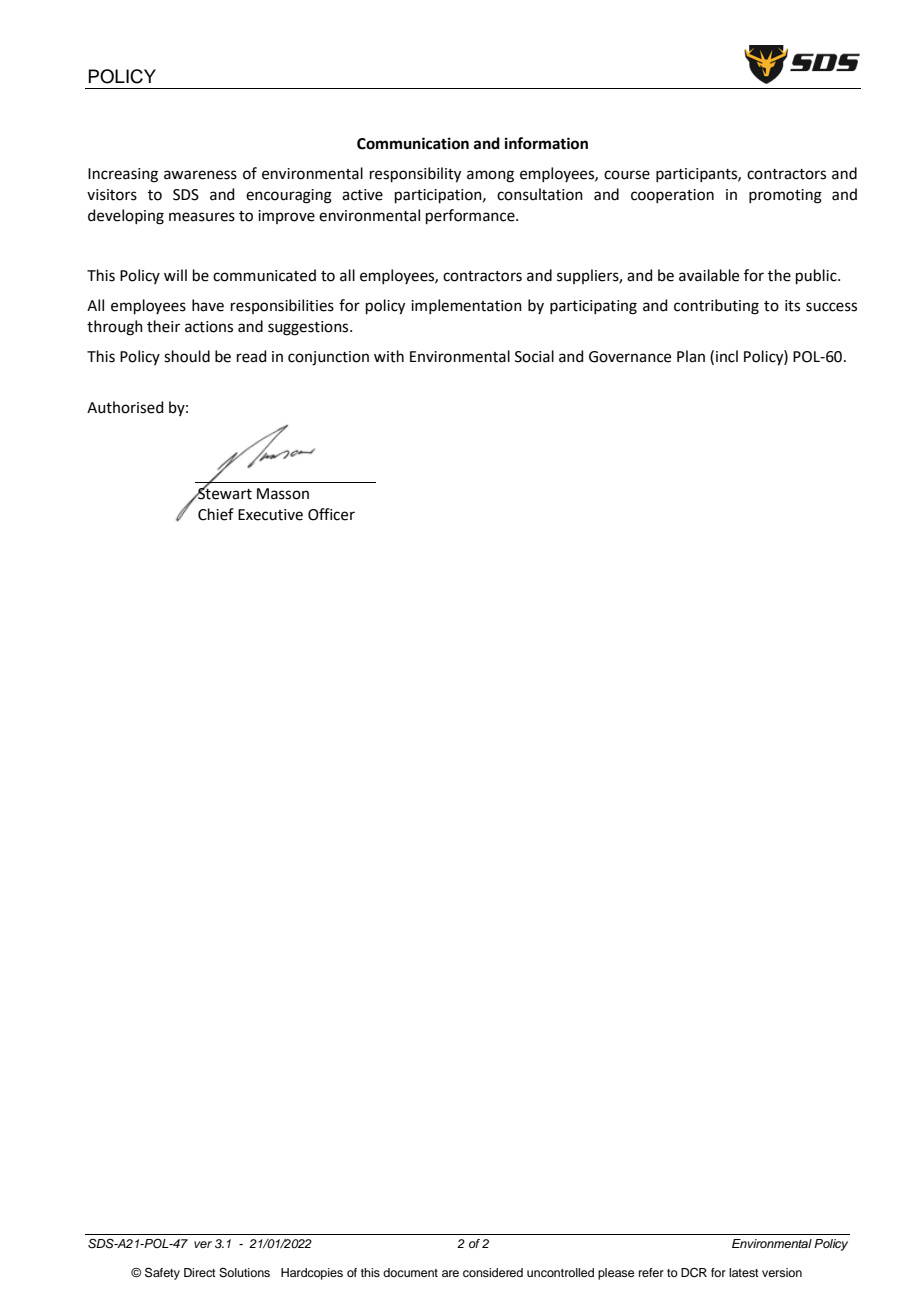 The image size is (924, 1309). I want to click on latest, so click(744, 1272).
